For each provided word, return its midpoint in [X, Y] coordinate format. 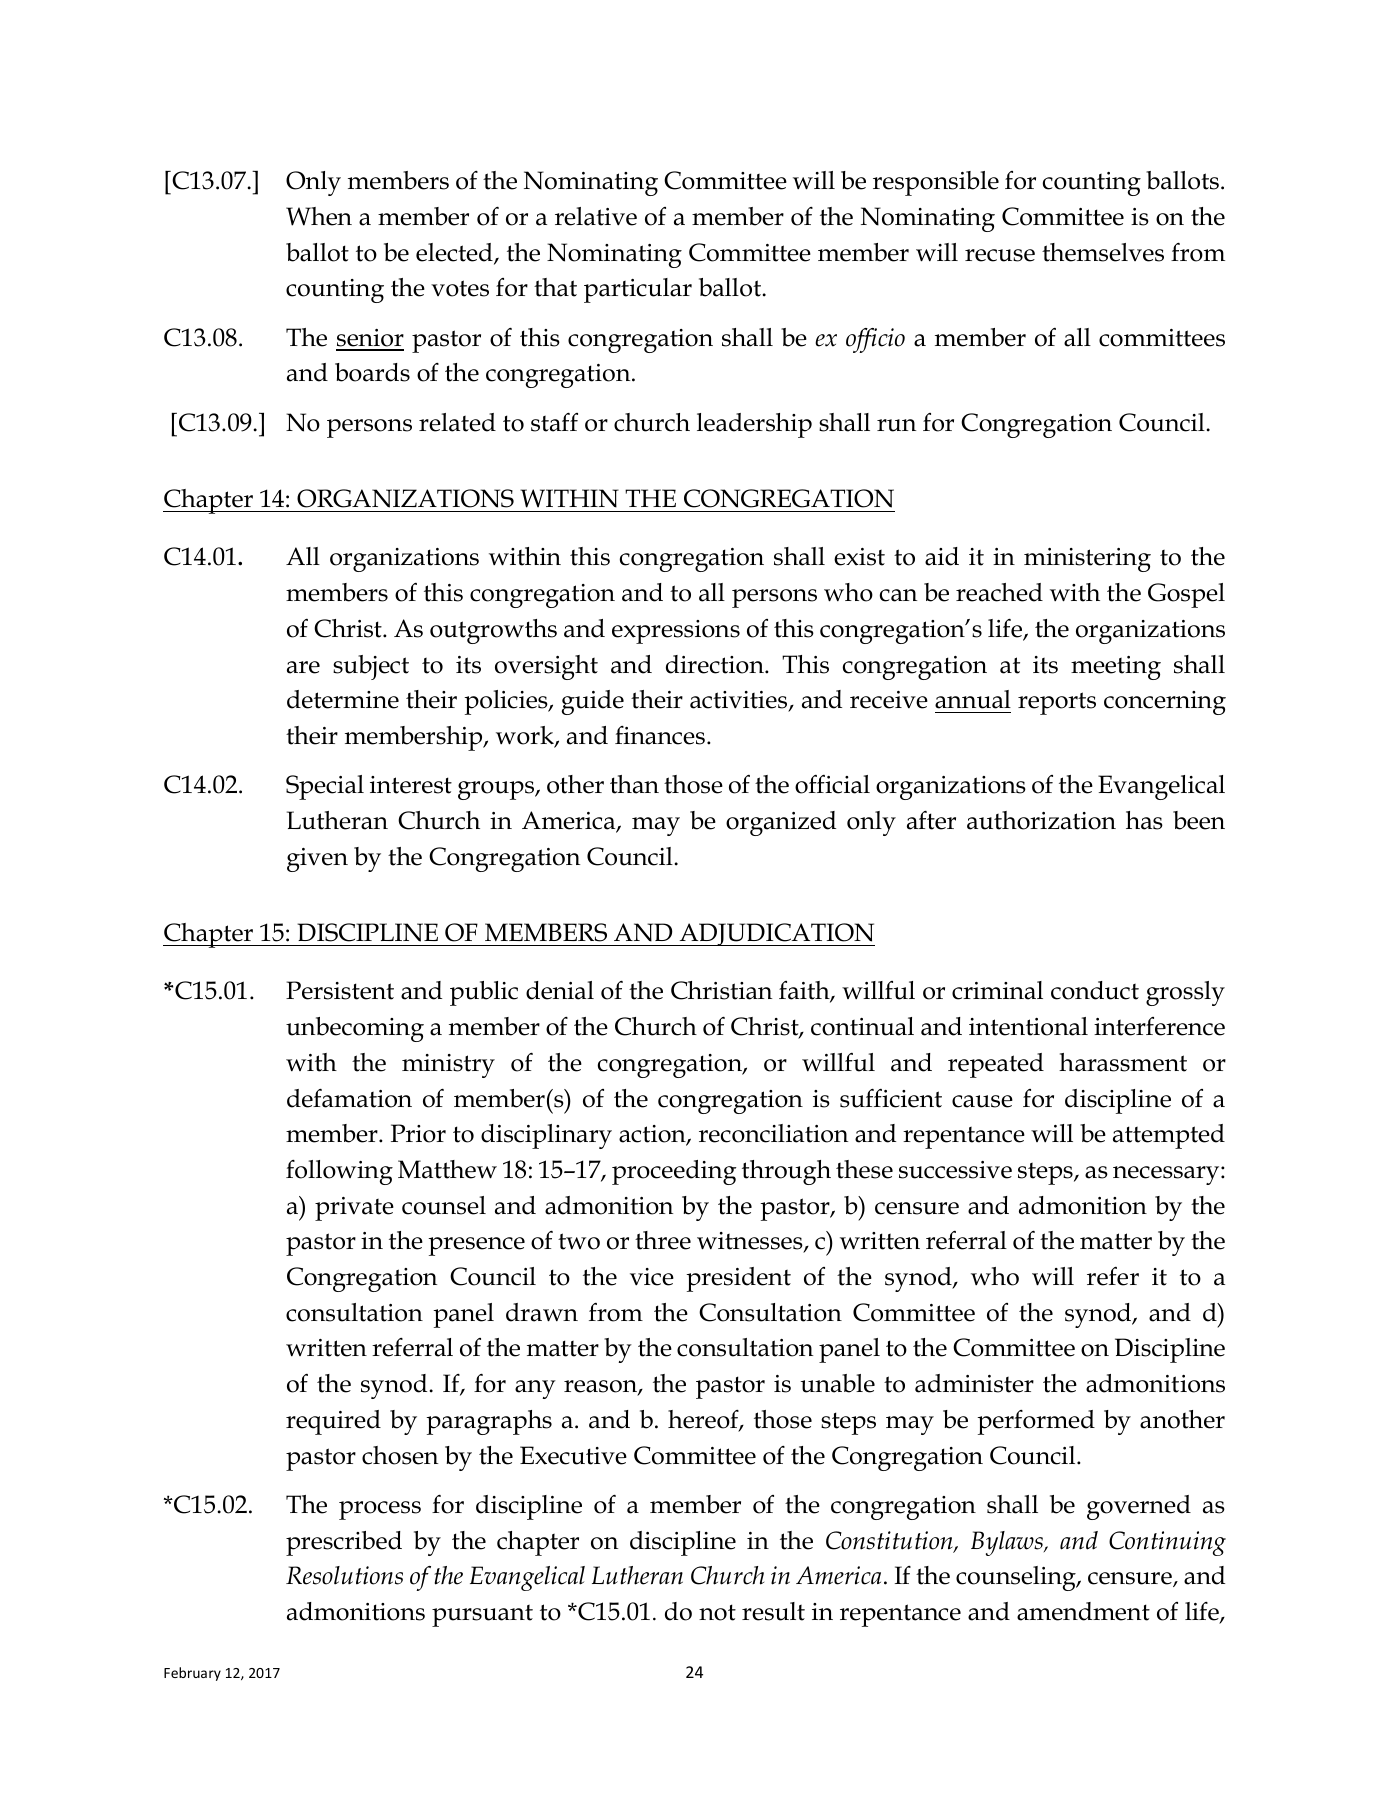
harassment [1123, 1062]
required [333, 1422]
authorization [1041, 820]
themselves [1103, 252]
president [738, 1279]
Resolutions [344, 1575]
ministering [1087, 560]
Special [325, 787]
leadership [754, 425]
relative [596, 216]
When [319, 216]
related [457, 422]
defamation [349, 1098]
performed [1036, 1422]
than [634, 784]
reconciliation [773, 1133]
